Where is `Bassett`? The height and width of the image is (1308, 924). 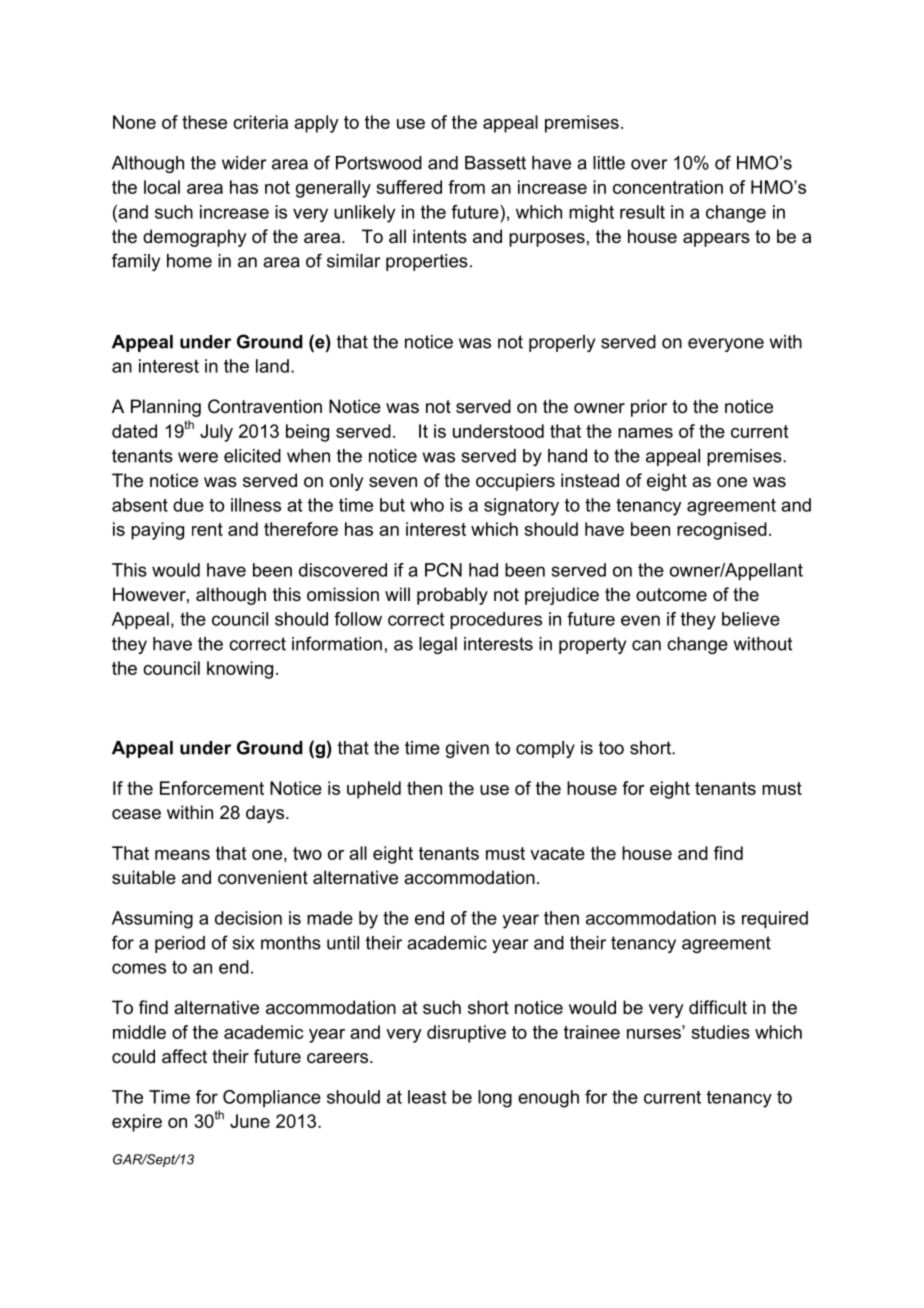 Bassett is located at coordinates (495, 163).
